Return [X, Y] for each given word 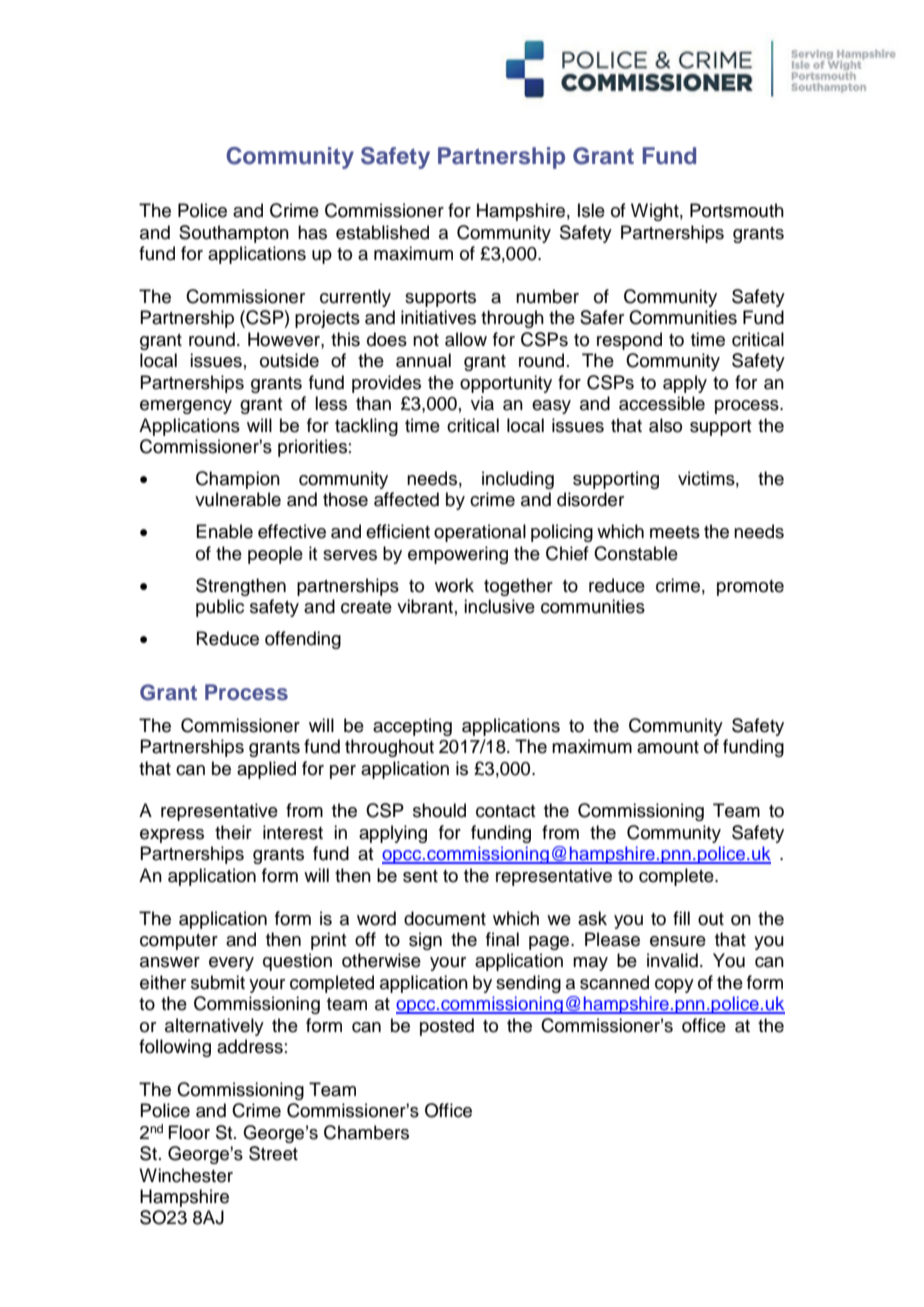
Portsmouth [737, 210]
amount [668, 747]
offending [303, 640]
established [382, 232]
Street [273, 1153]
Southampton [234, 234]
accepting [412, 727]
